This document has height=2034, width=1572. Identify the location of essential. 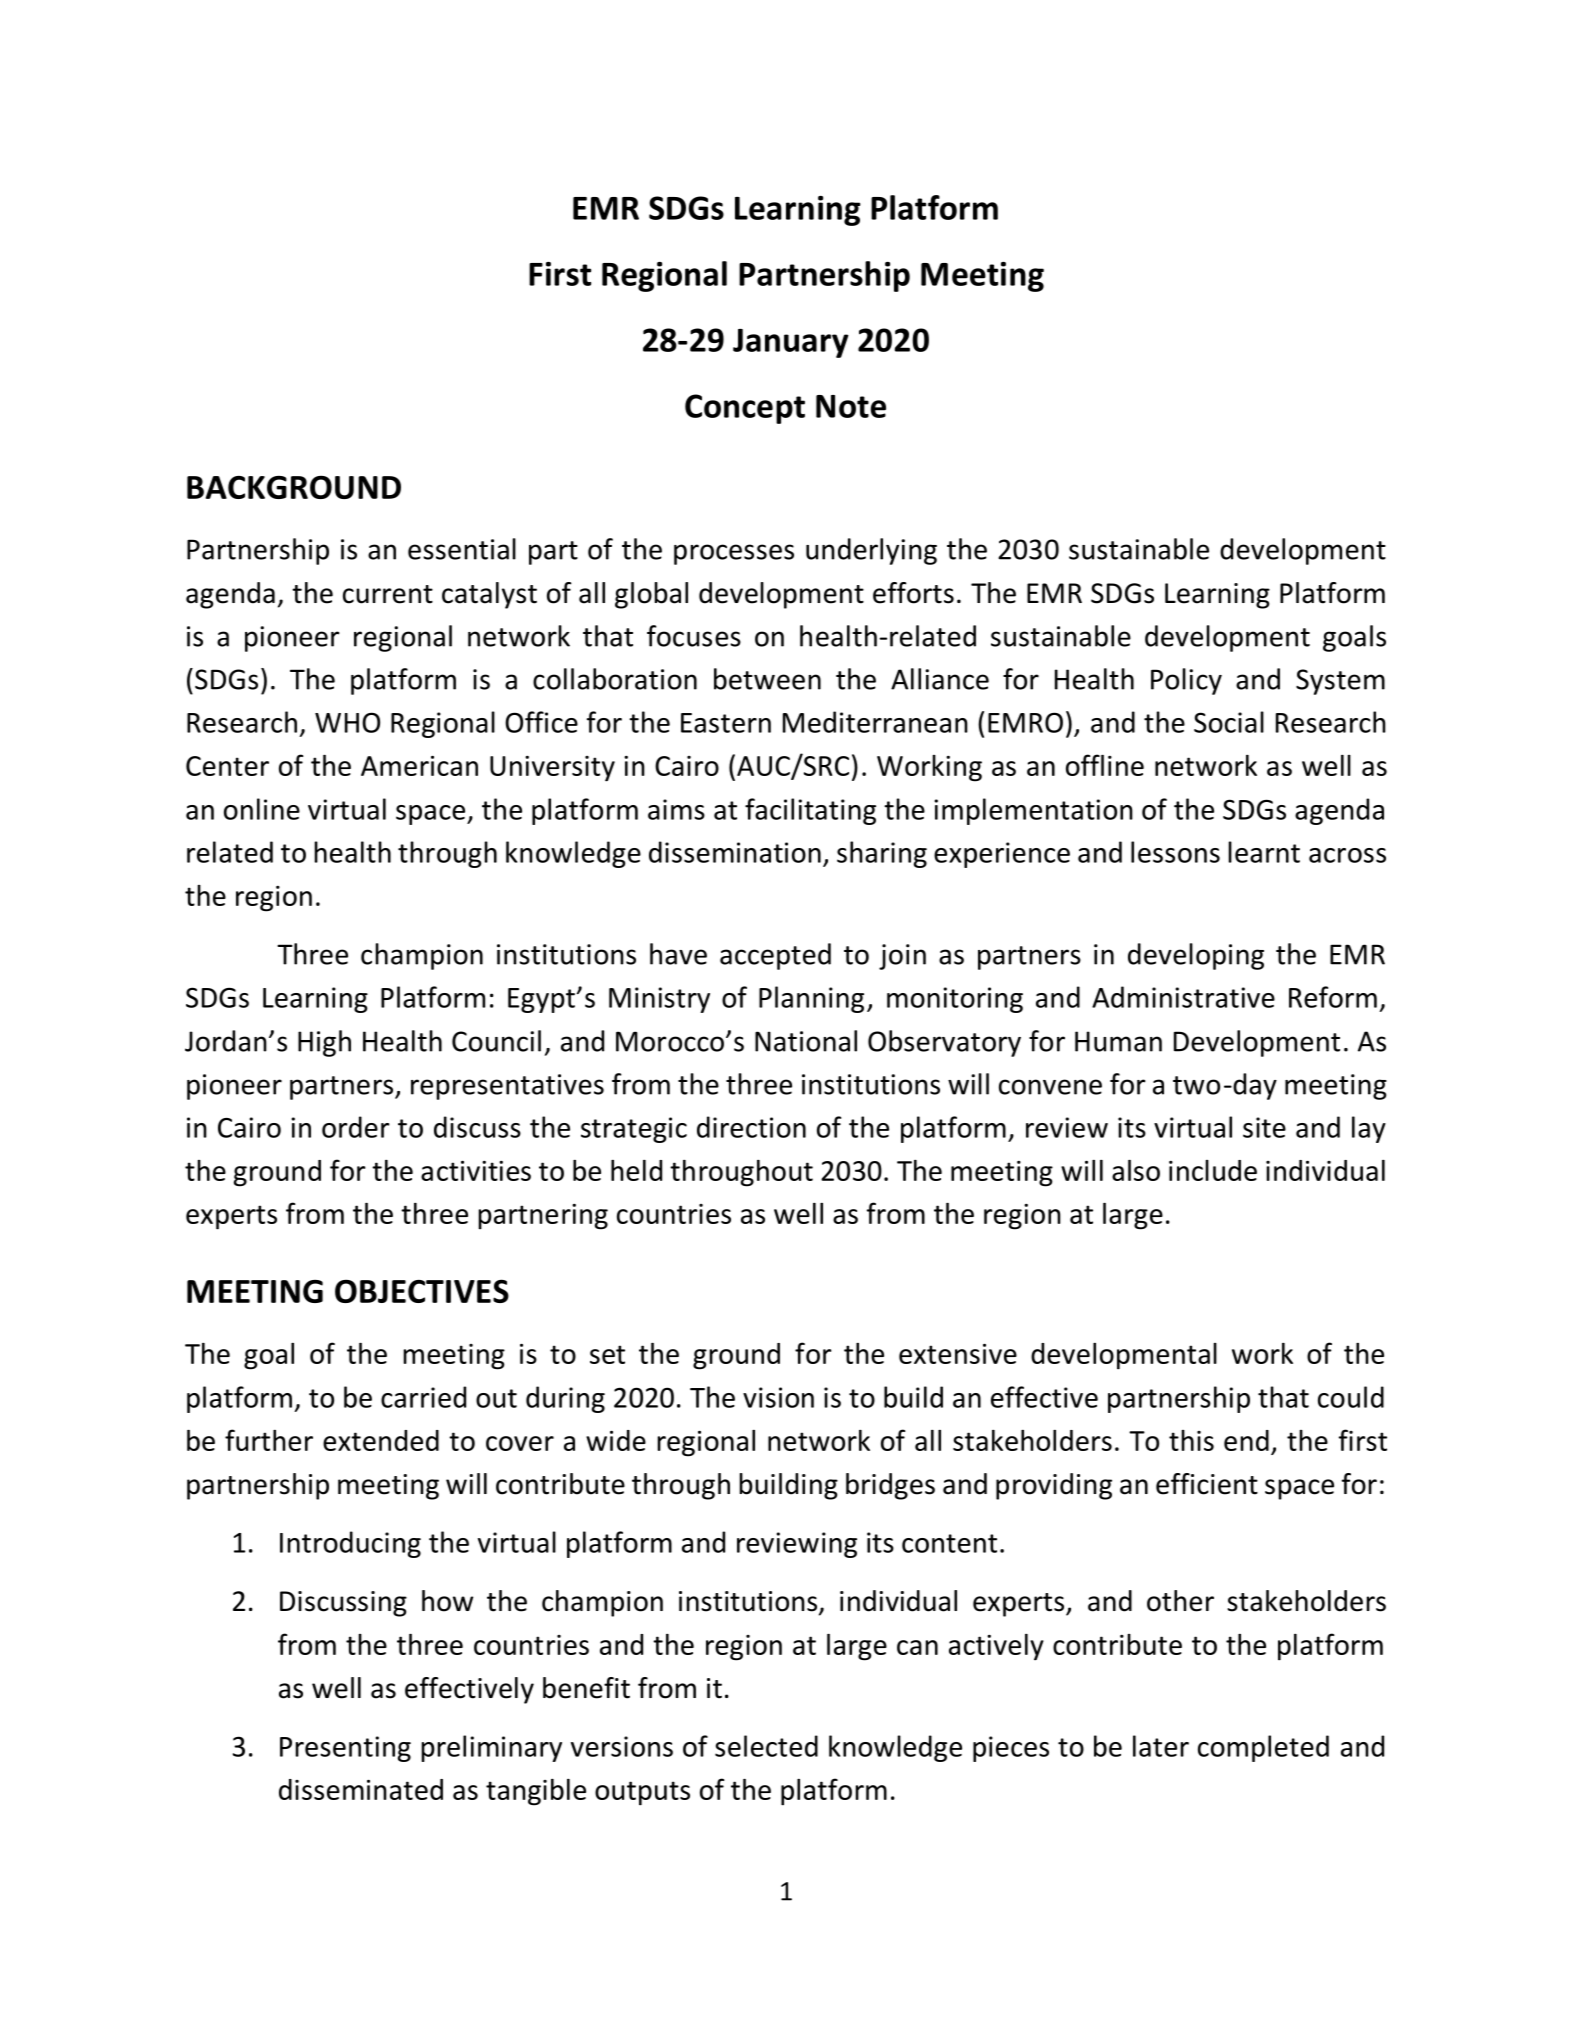
(462, 549).
